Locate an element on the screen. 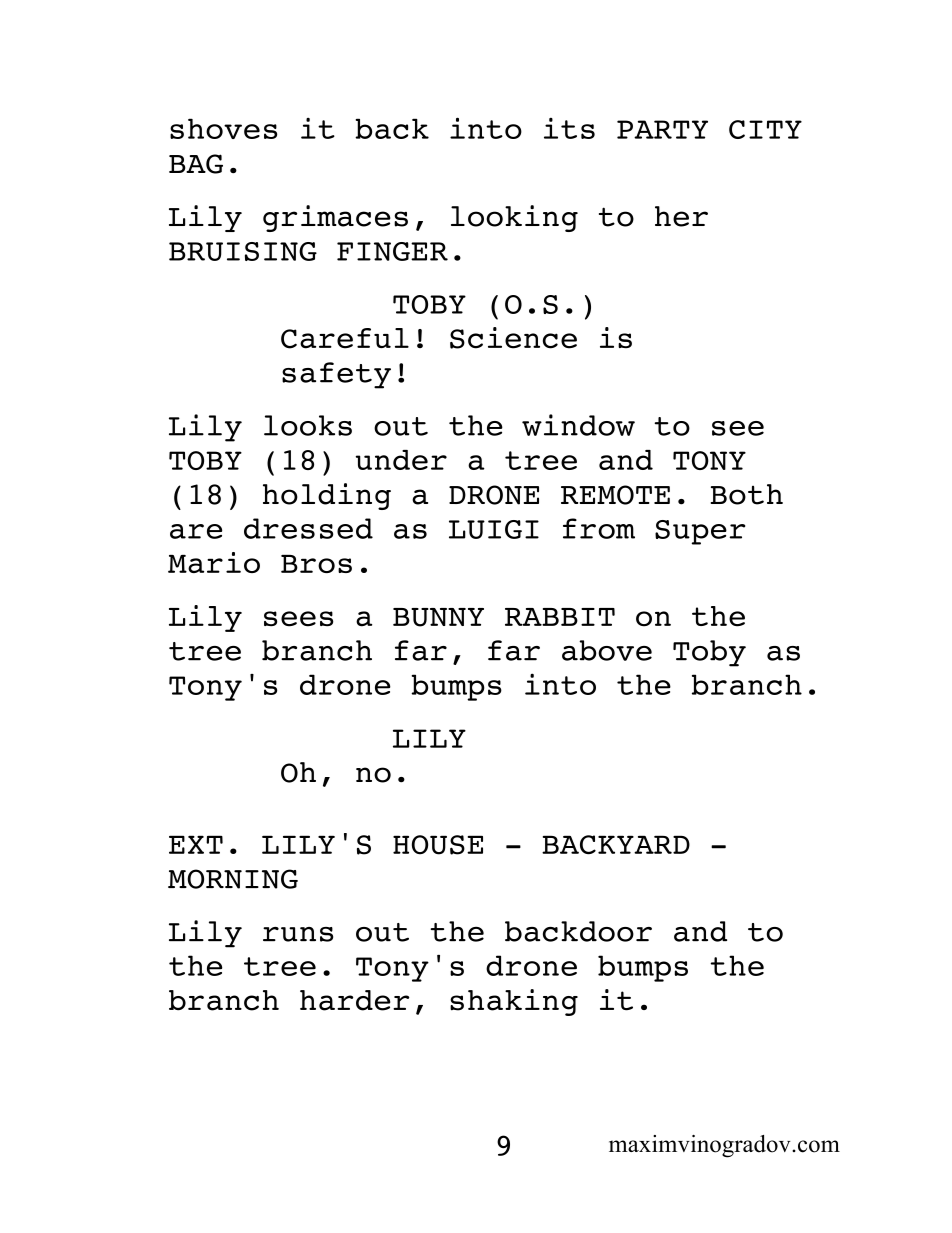 The width and height of the screenshot is (952, 1233). shaking is located at coordinates (514, 1002).
